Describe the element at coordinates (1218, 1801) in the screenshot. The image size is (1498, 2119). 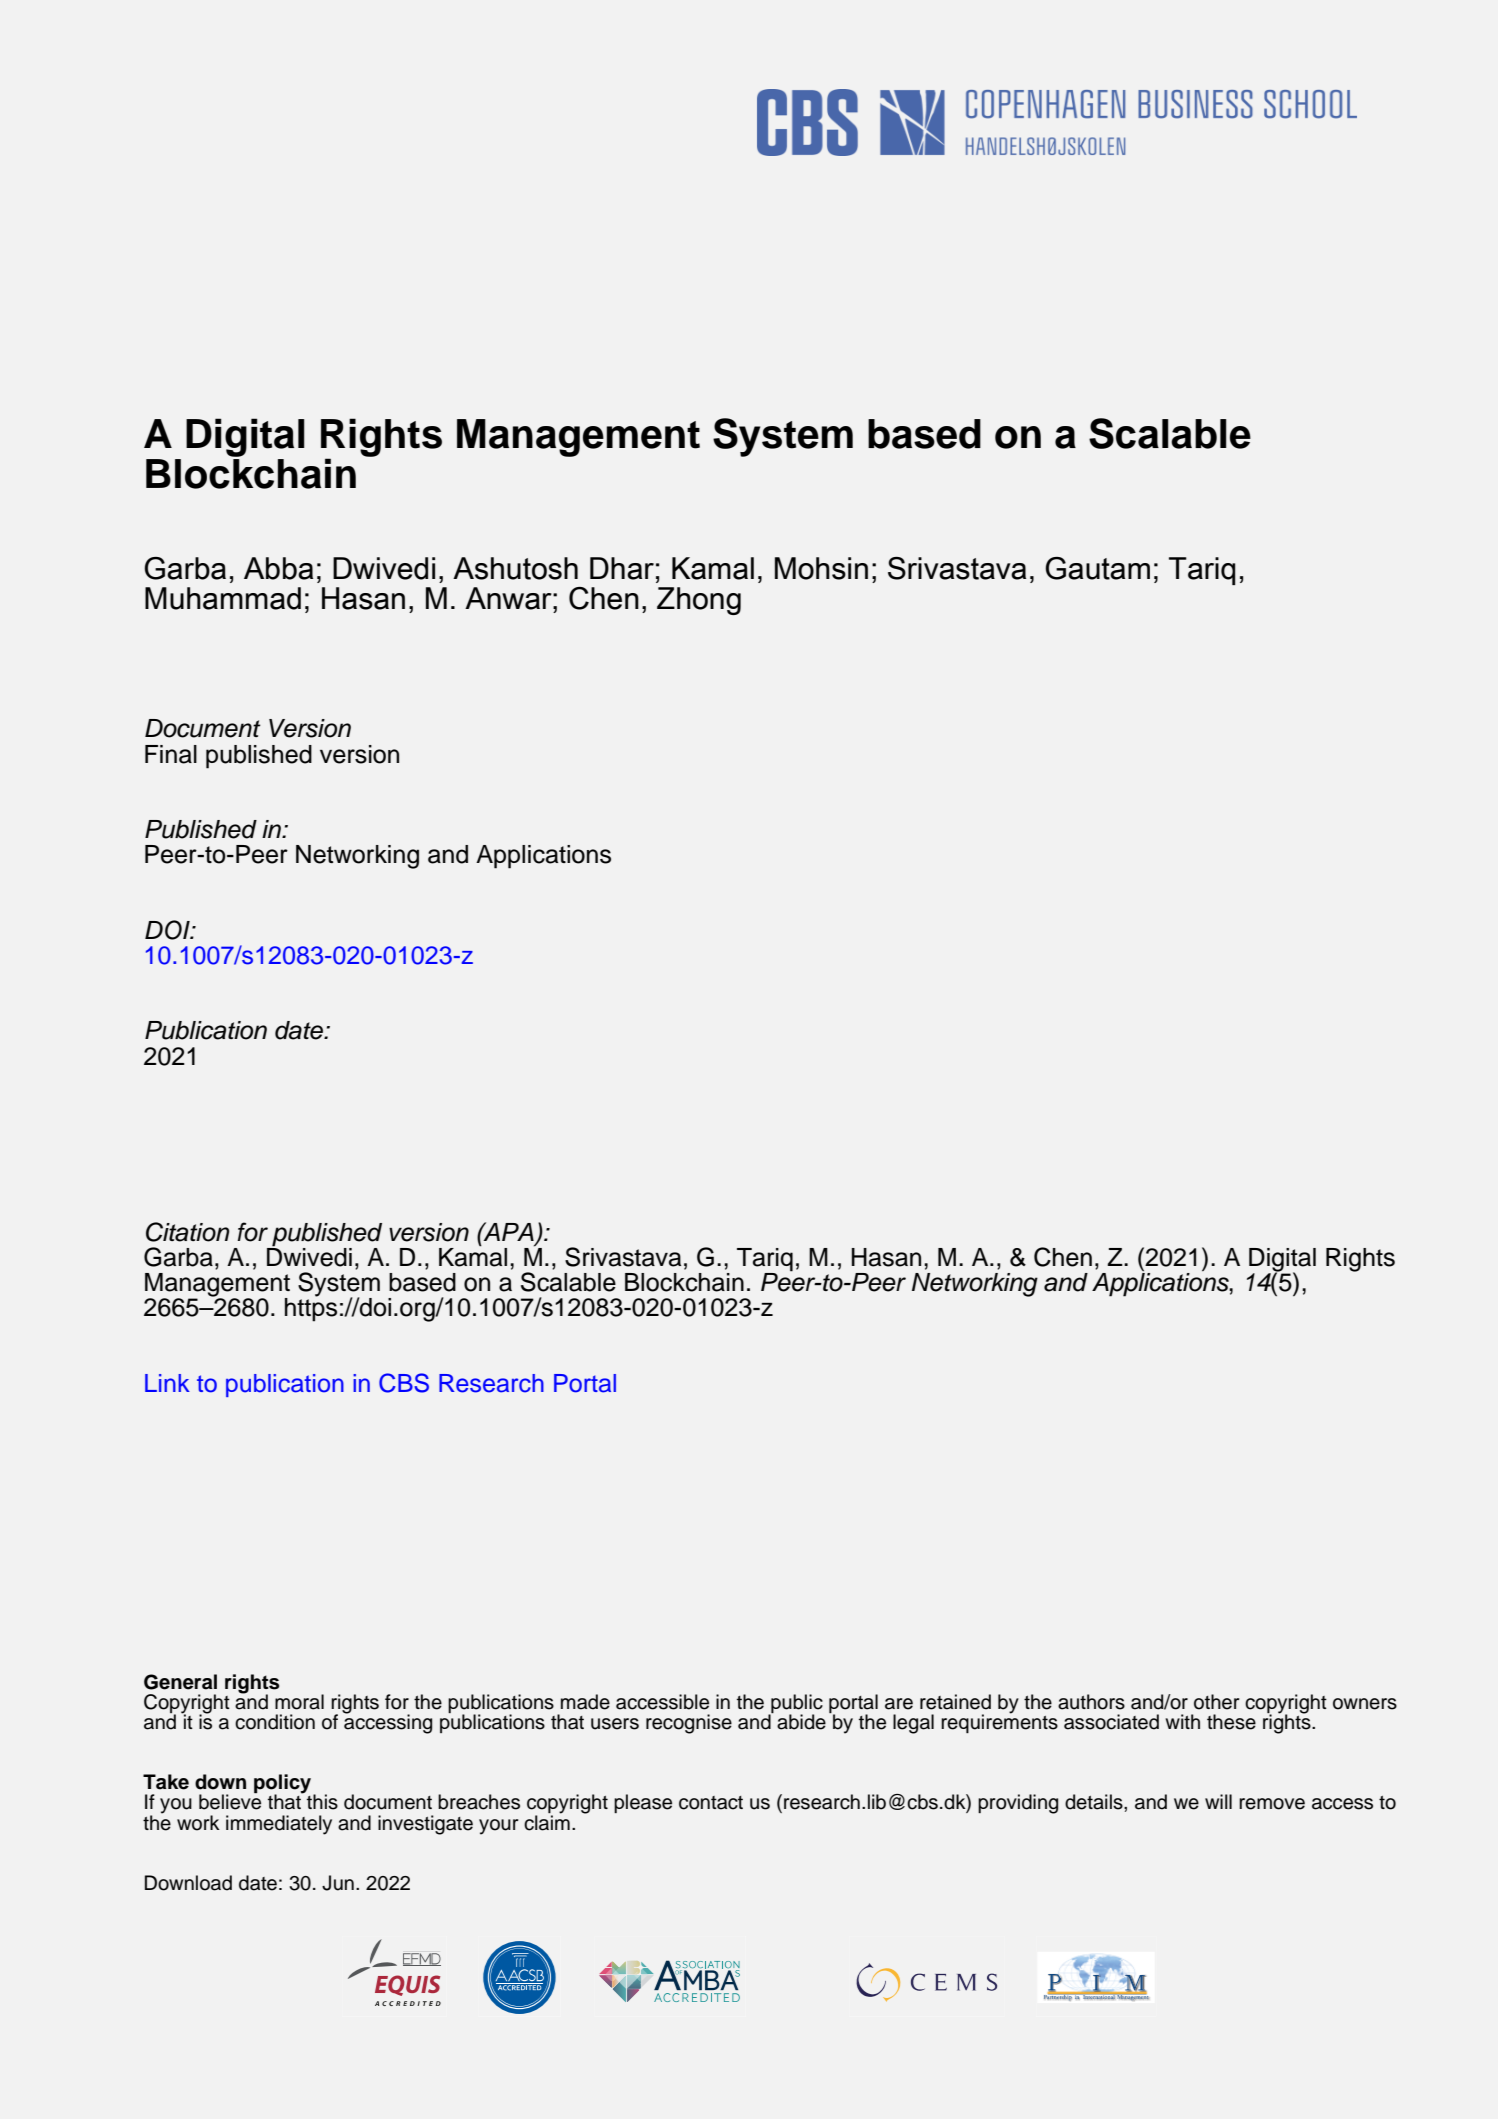
I see `will` at that location.
